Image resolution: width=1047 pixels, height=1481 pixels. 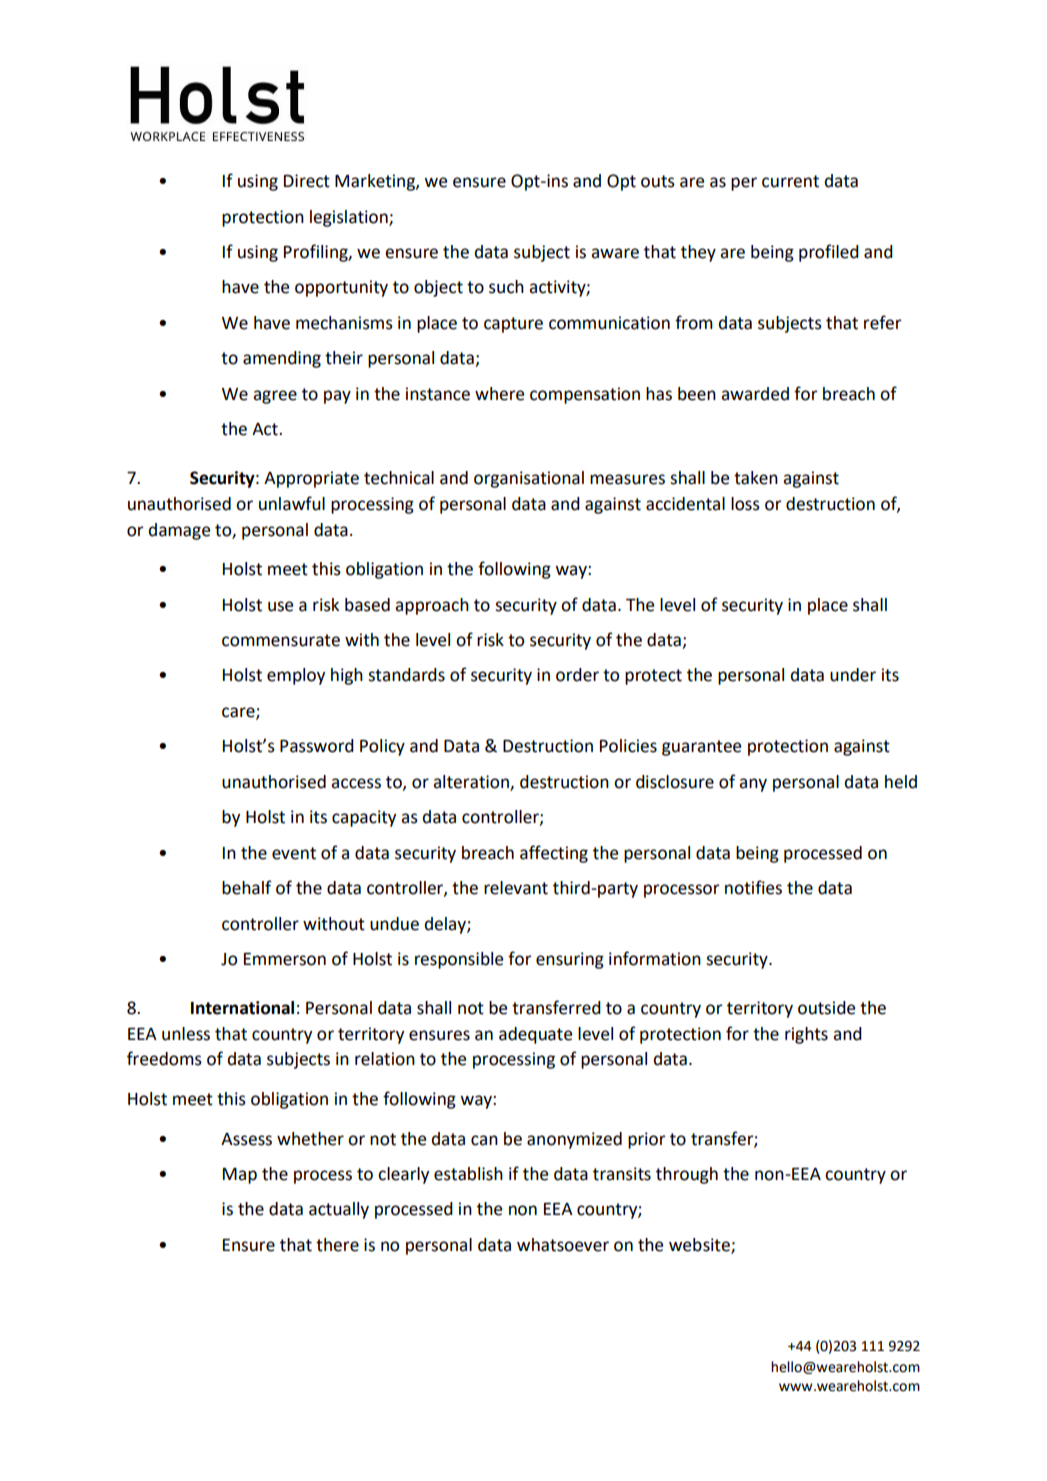 I want to click on adequate, so click(x=535, y=1035).
